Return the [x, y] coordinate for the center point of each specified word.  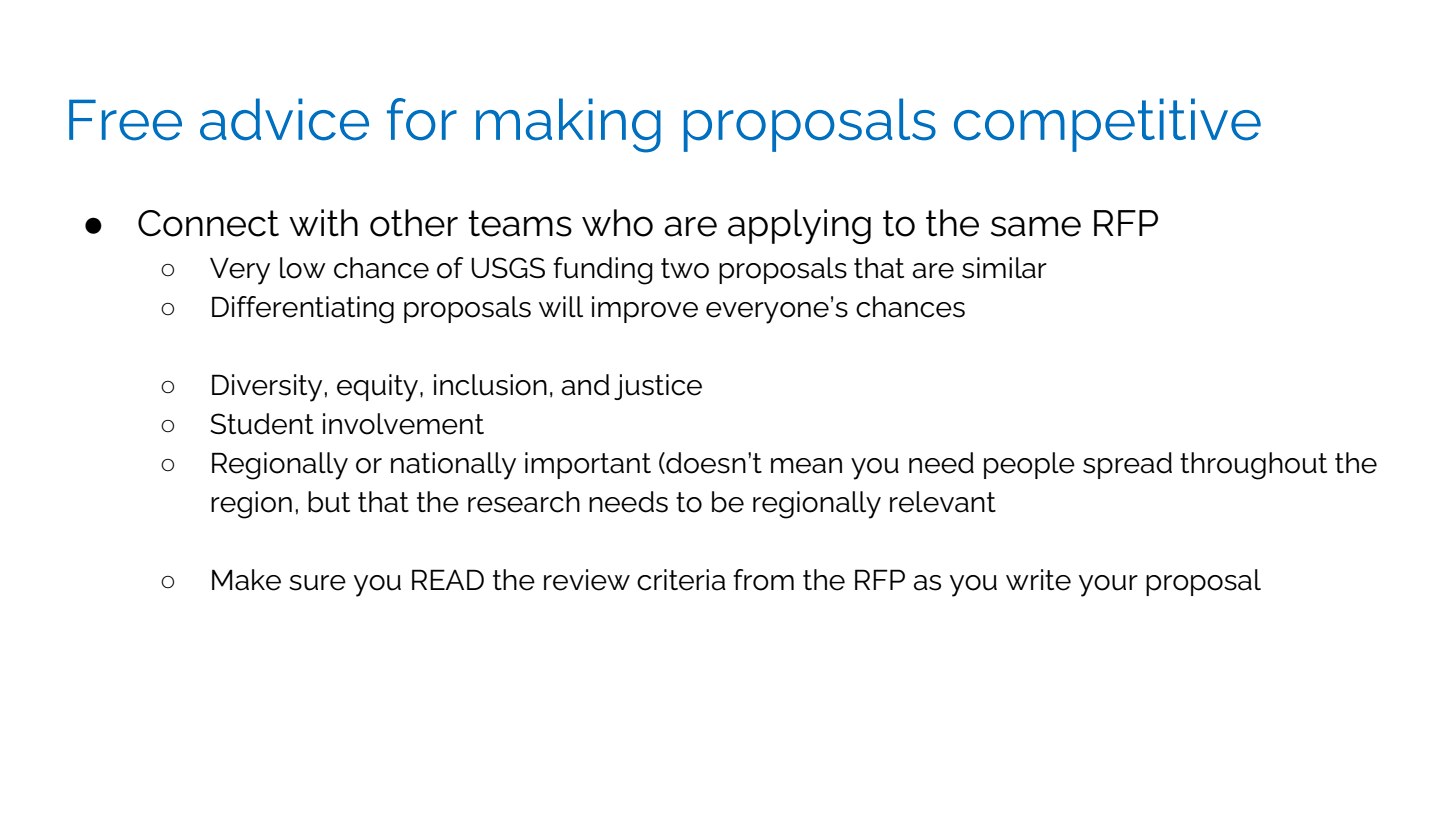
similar [1004, 268]
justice [658, 387]
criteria [681, 580]
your [1108, 586]
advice [284, 119]
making [568, 125]
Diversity [267, 388]
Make [246, 580]
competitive [1107, 125]
